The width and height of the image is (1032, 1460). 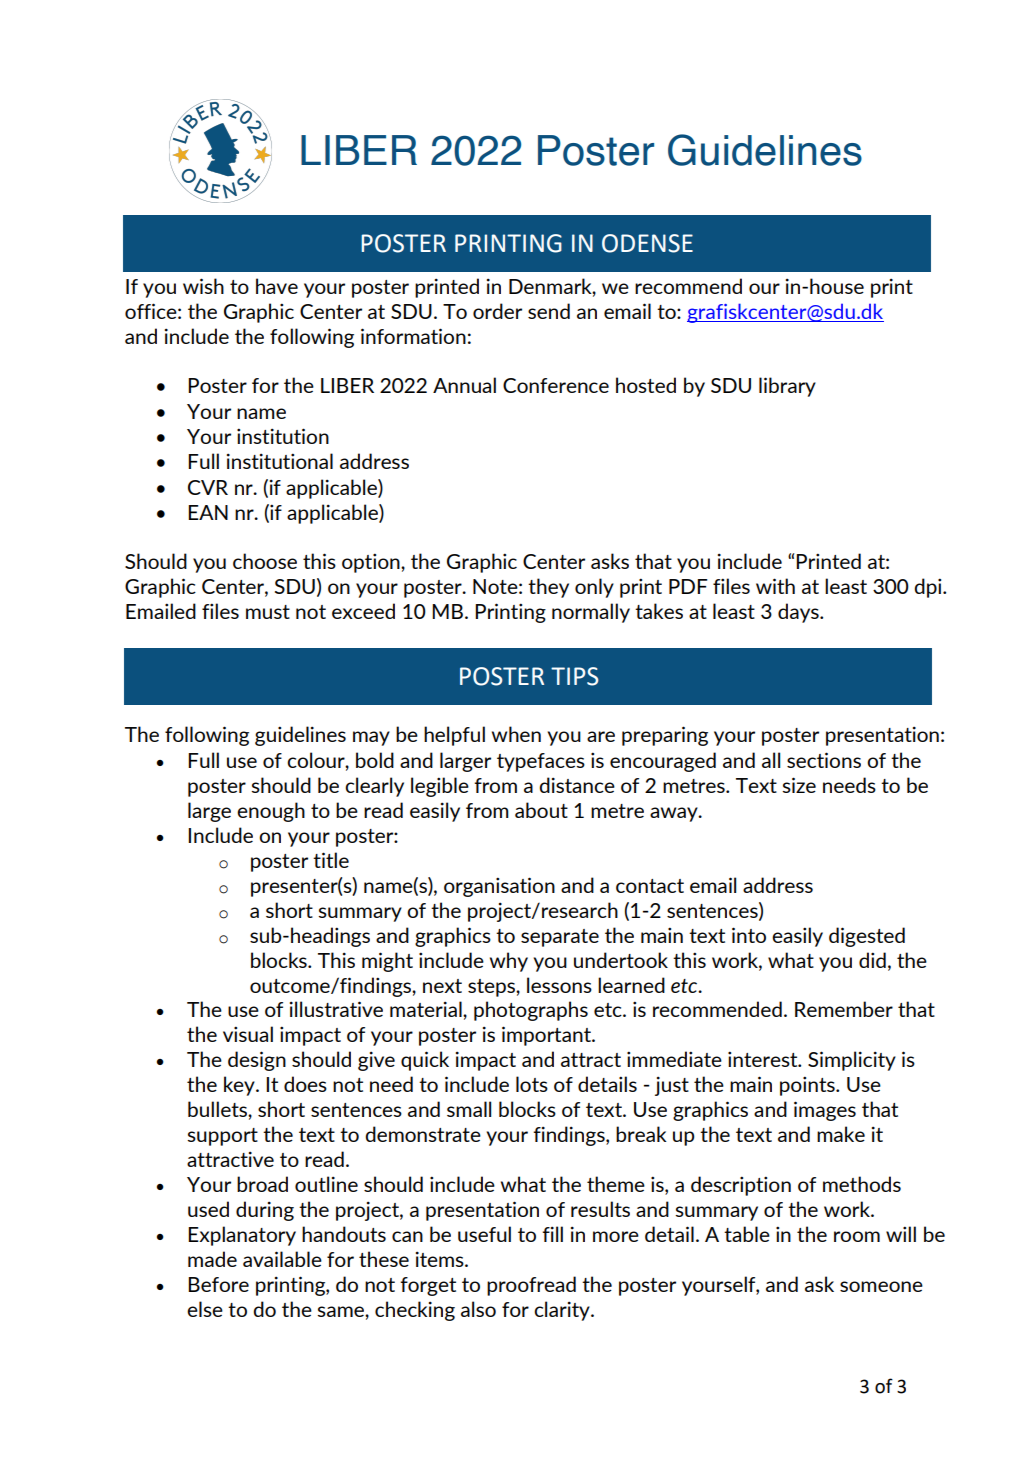 What do you see at coordinates (271, 812) in the image?
I see `enough` at bounding box center [271, 812].
